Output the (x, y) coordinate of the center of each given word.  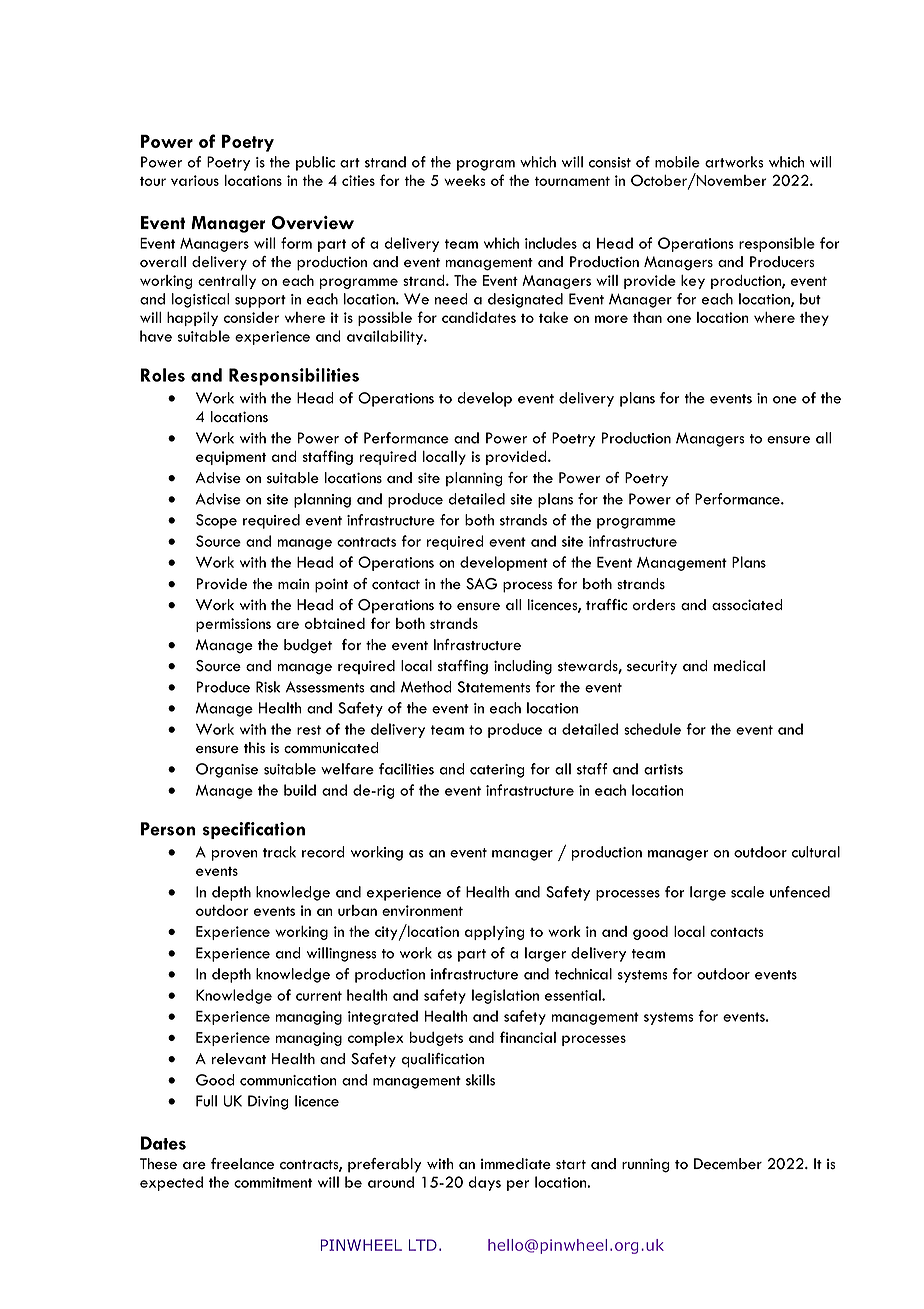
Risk (268, 687)
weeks (465, 180)
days (485, 1183)
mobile (677, 162)
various (195, 180)
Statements (494, 687)
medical (739, 666)
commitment (273, 1182)
